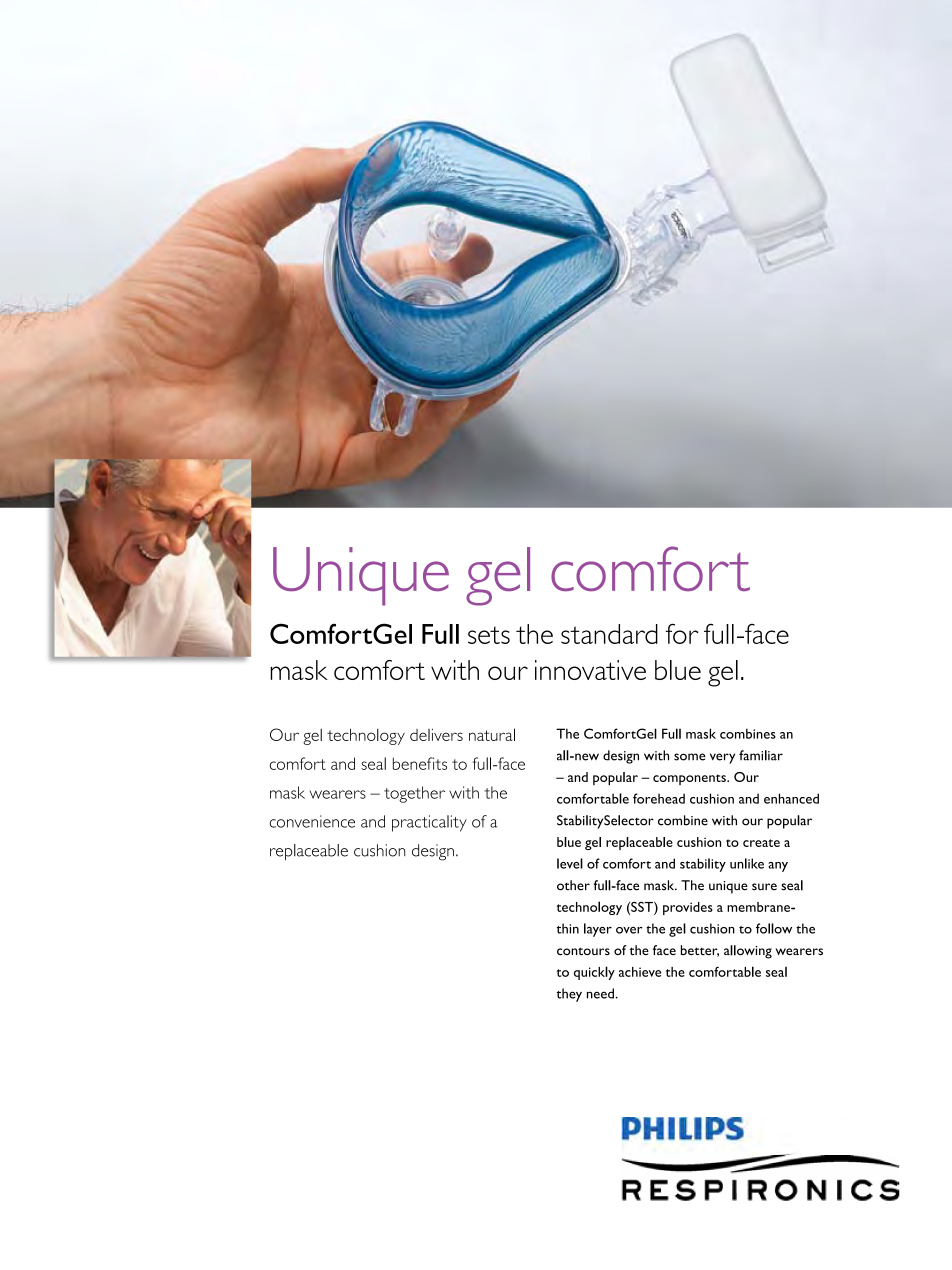 The height and width of the page is (1270, 952). I want to click on level, so click(570, 863).
